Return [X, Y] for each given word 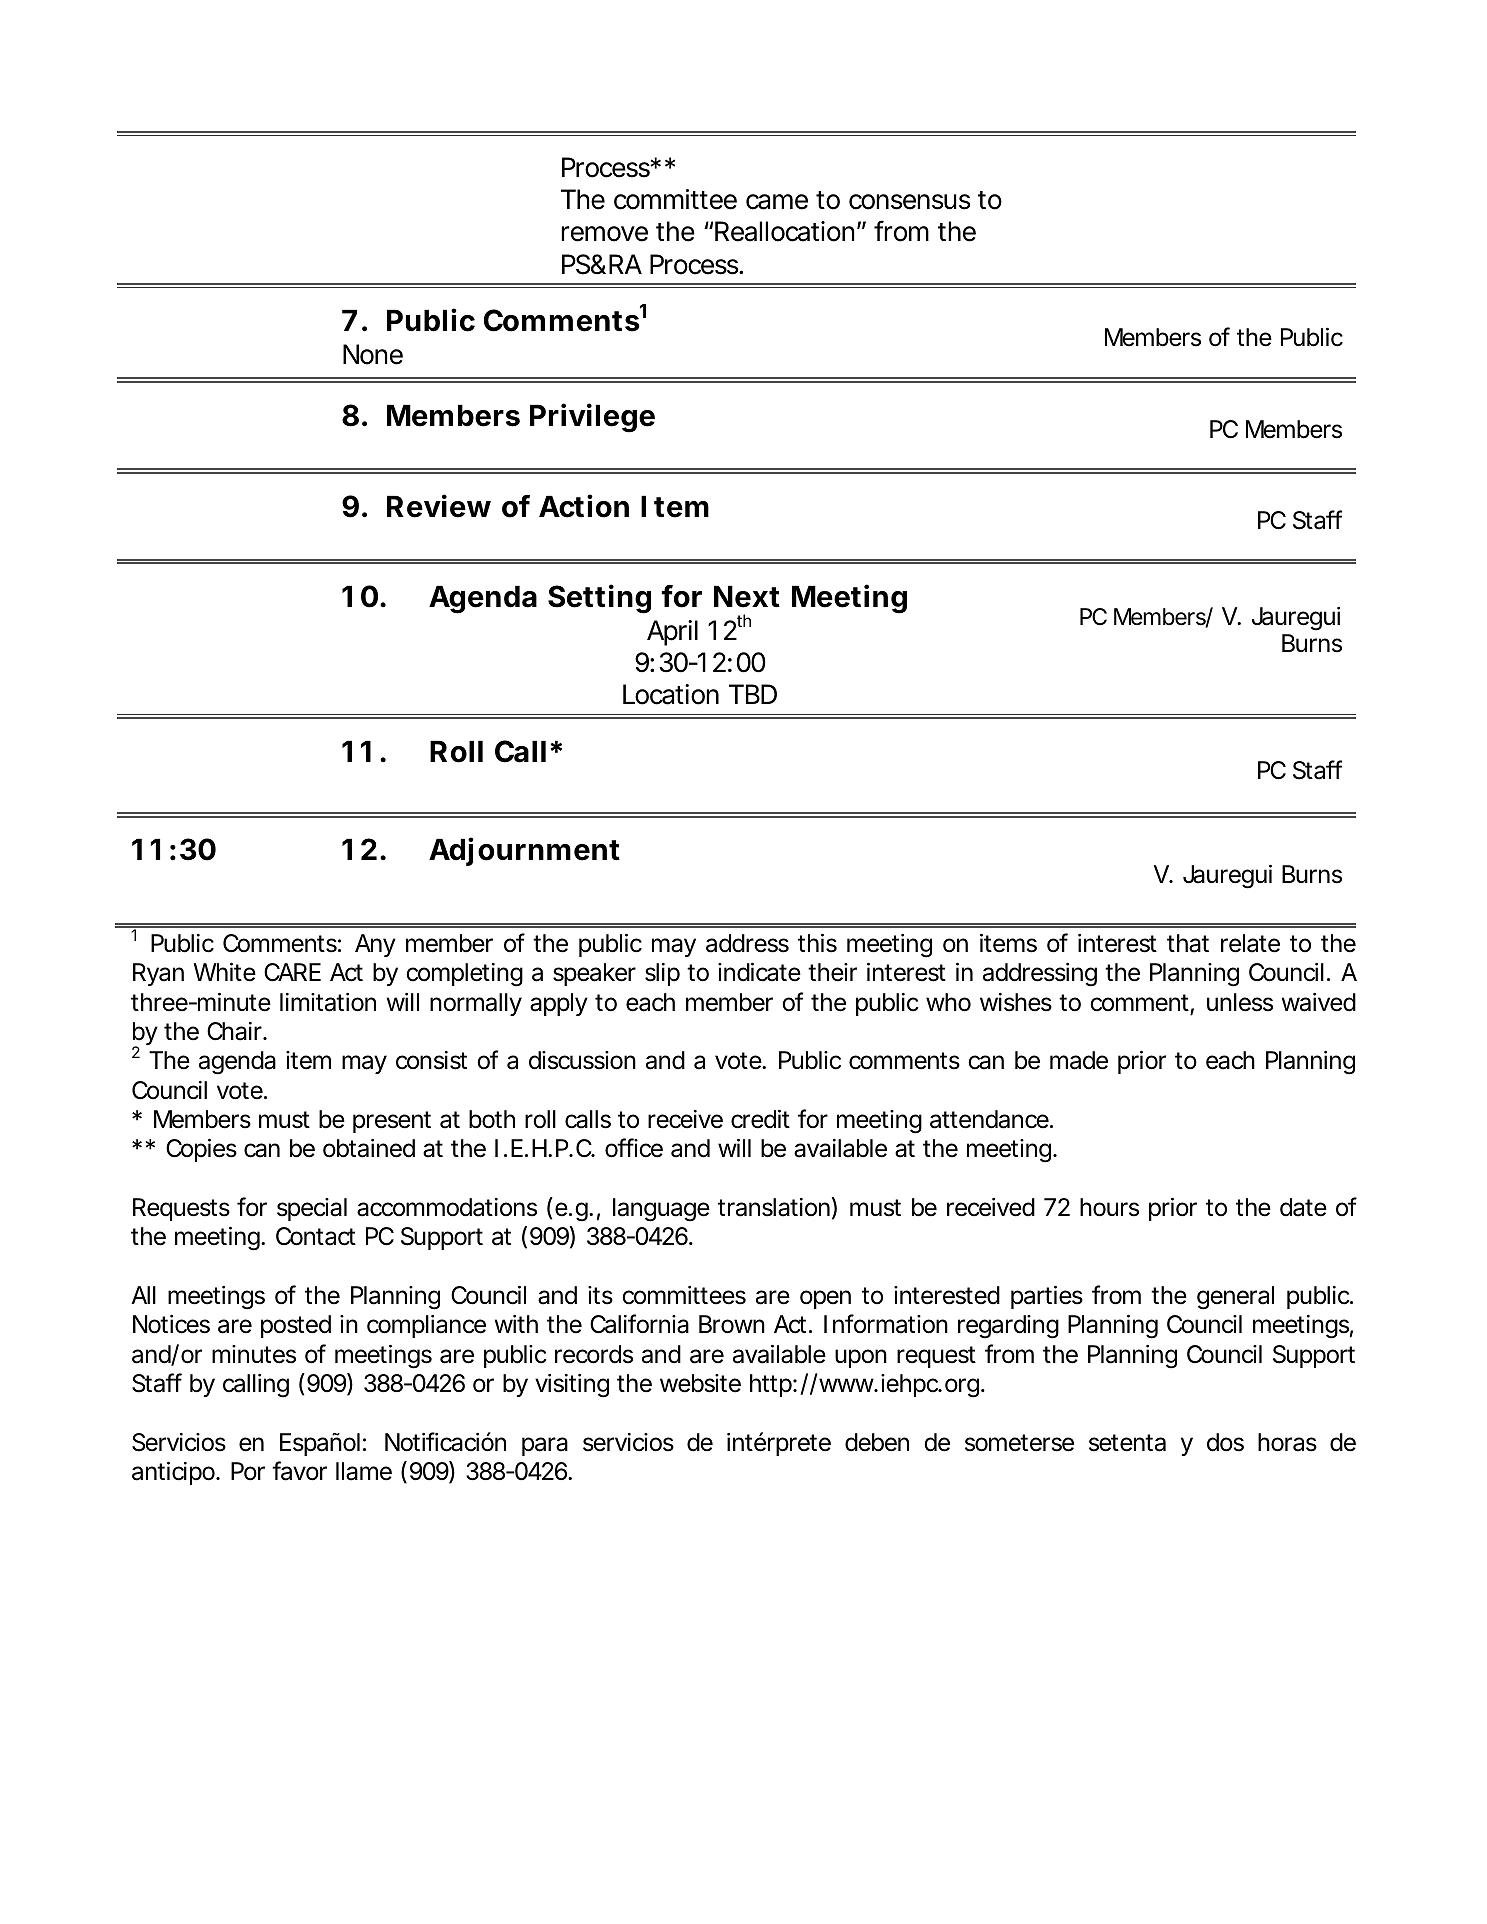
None [373, 354]
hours [1109, 1207]
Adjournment [524, 851]
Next [747, 596]
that [1188, 943]
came [777, 202]
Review [439, 506]
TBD [753, 694]
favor [299, 1471]
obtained [369, 1148]
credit [760, 1119]
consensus [909, 202]
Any [375, 945]
